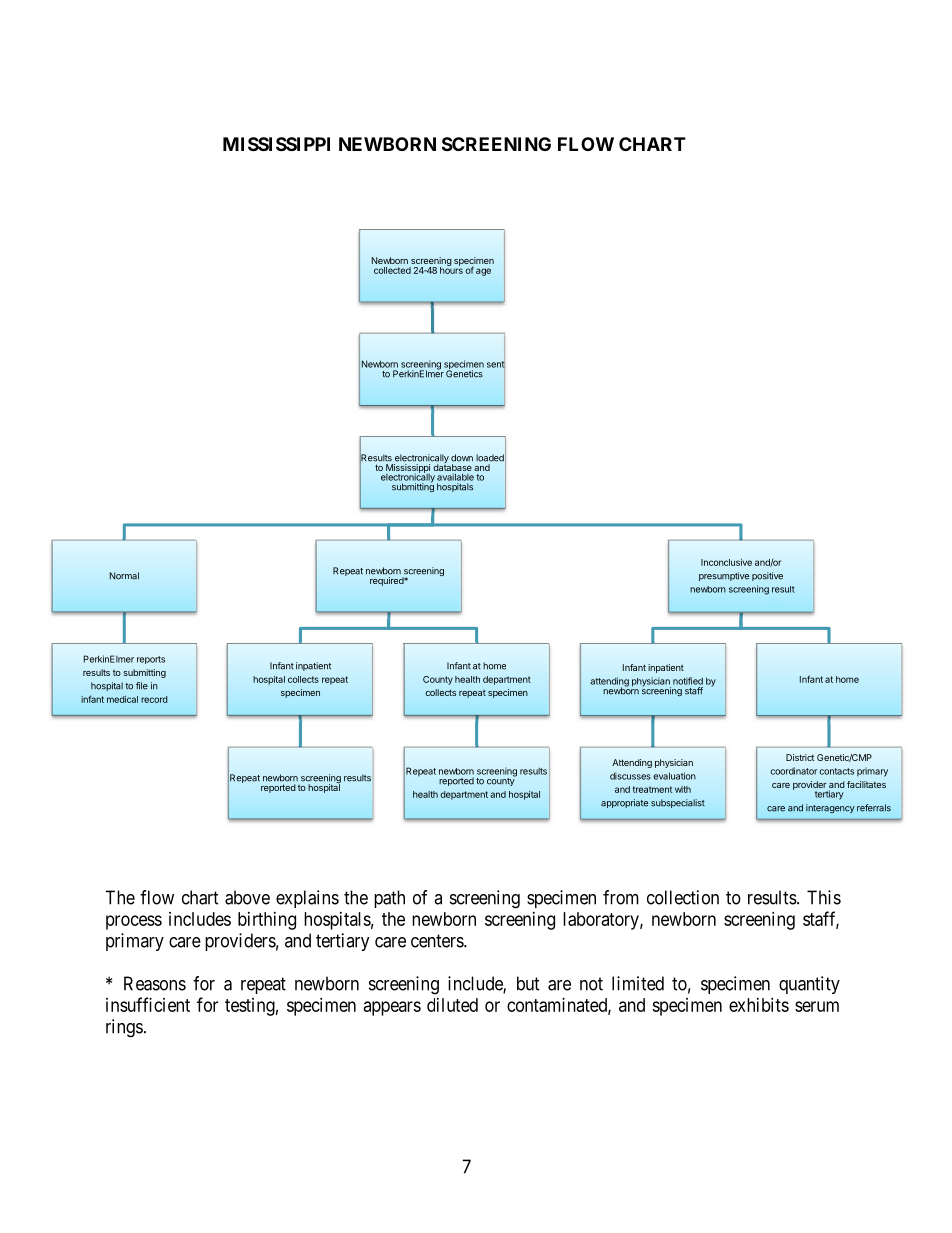 The image size is (952, 1233). Describe the element at coordinates (794, 771) in the screenshot. I see `coordinator` at that location.
